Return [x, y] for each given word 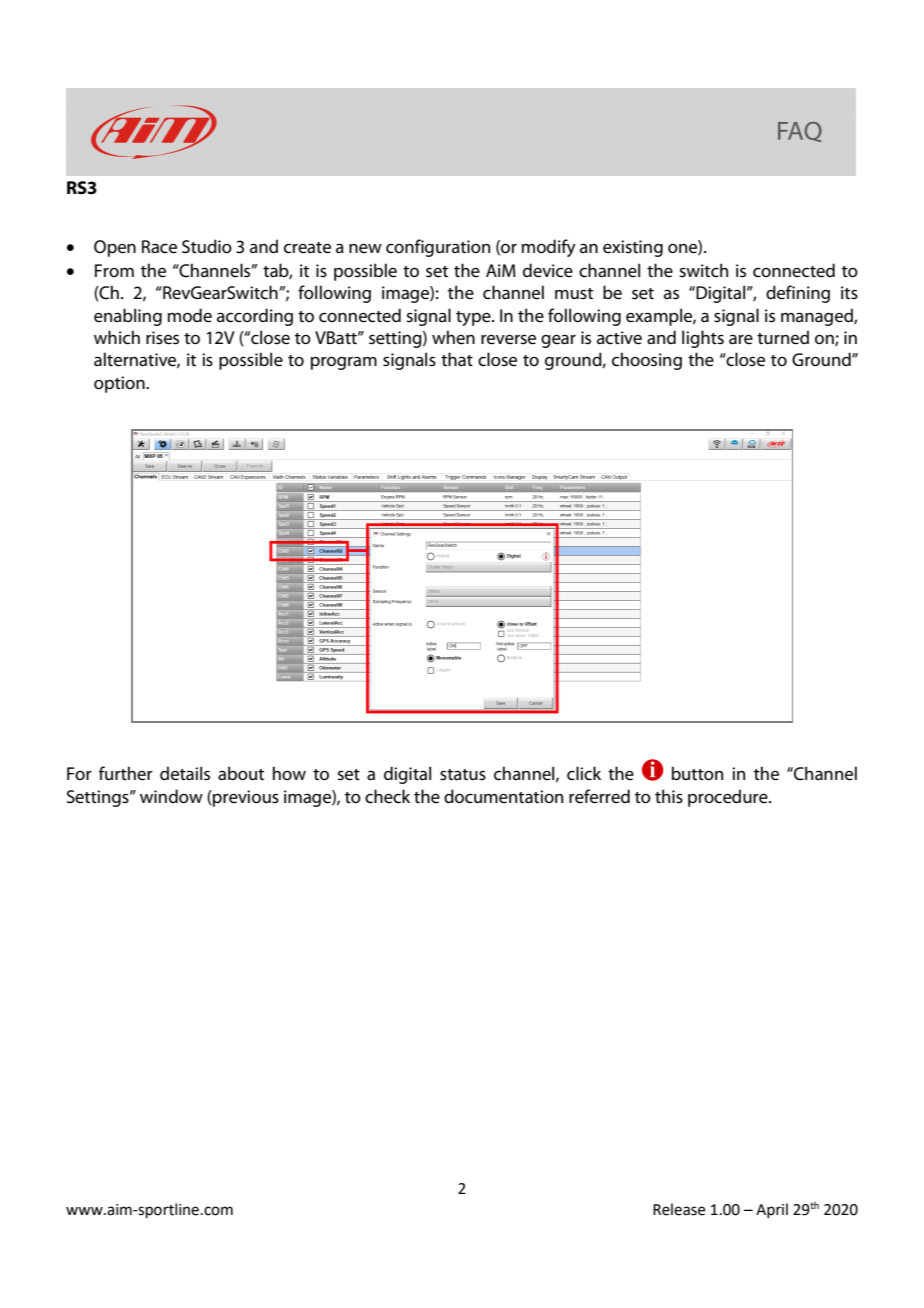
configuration [438, 248]
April [772, 1210]
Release [679, 1209]
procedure [729, 798]
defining [798, 294]
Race [159, 247]
